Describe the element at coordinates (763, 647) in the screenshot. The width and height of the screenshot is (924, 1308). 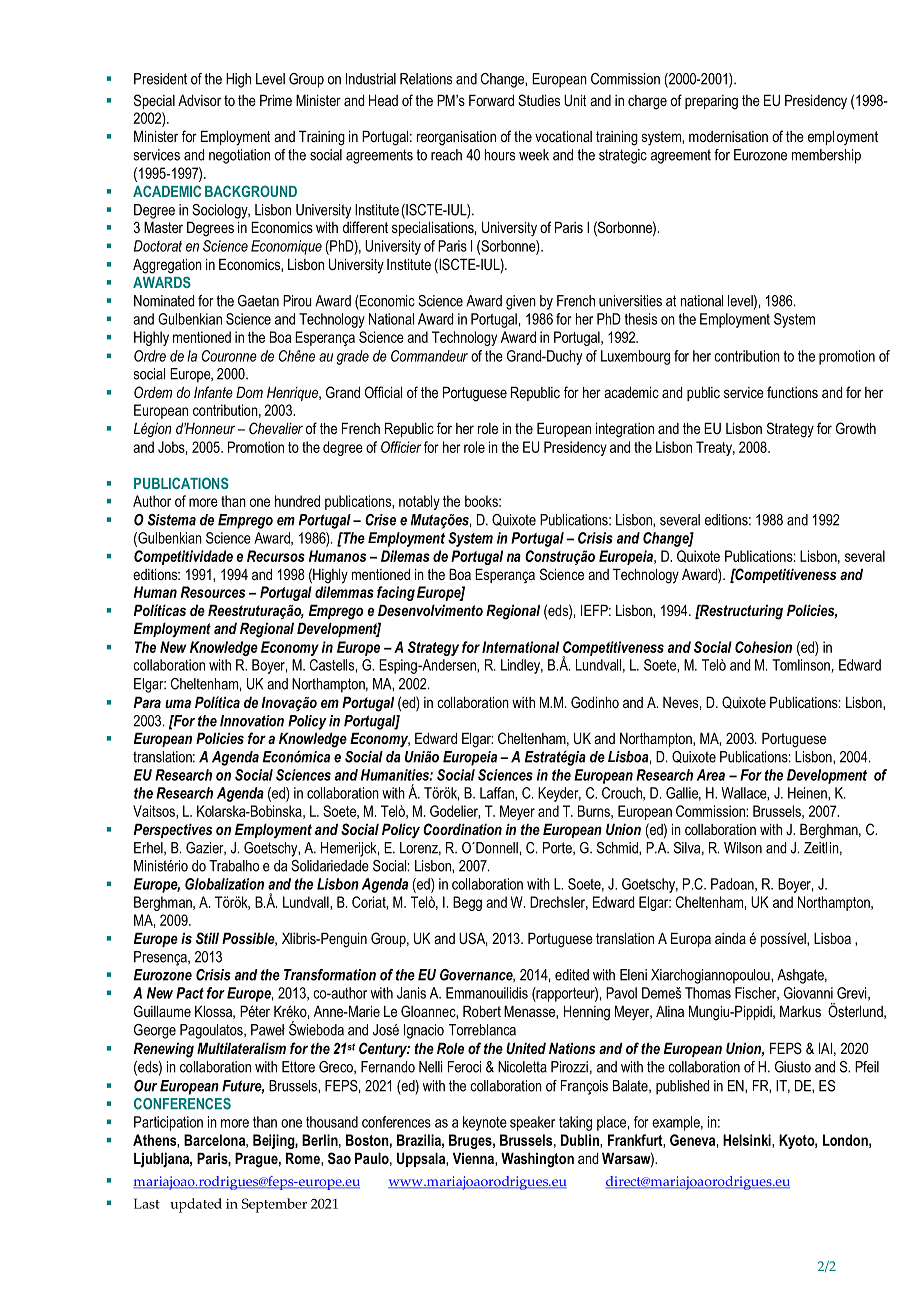
I see `Cohesion` at that location.
